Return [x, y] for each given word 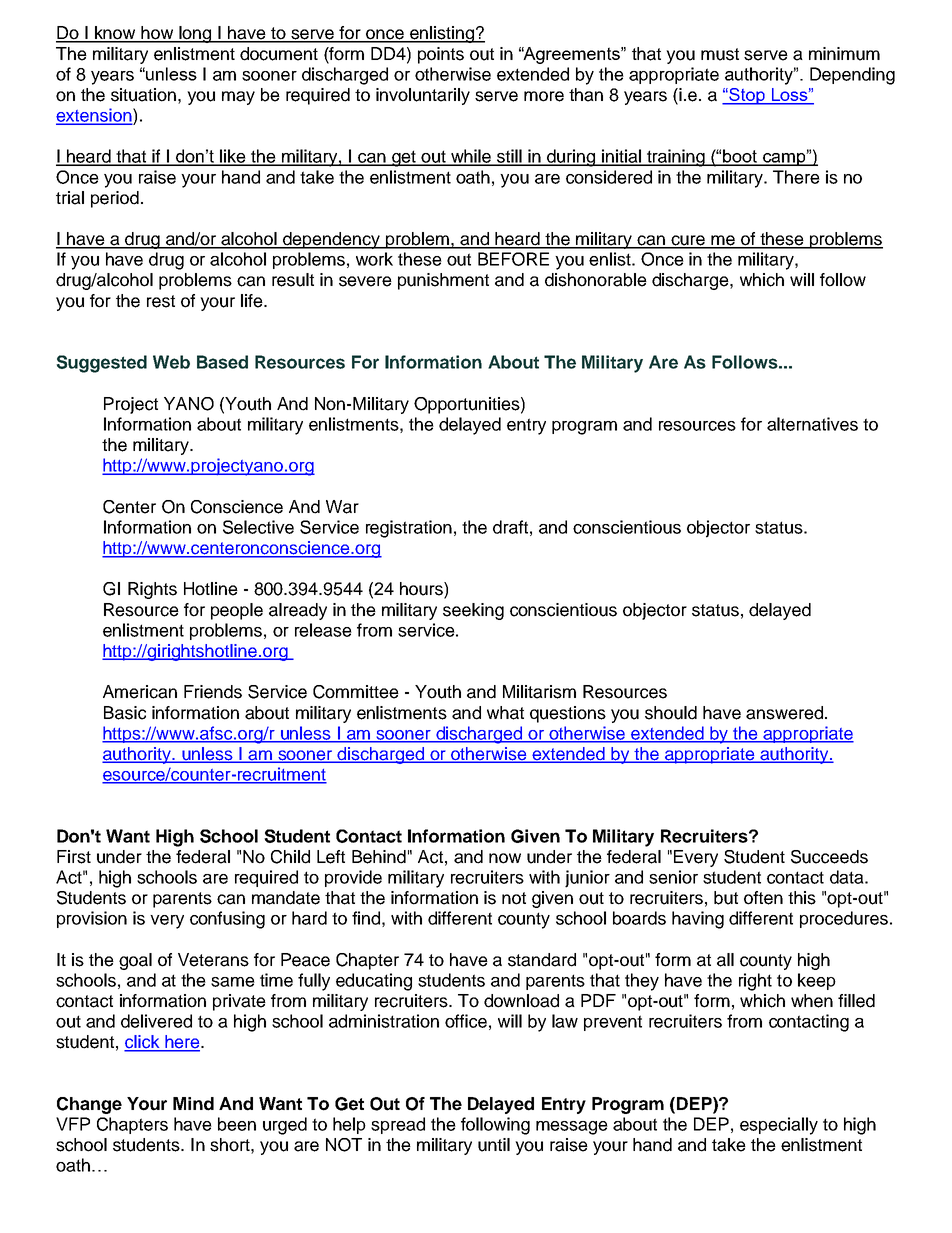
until [494, 1145]
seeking [473, 611]
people [237, 611]
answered [784, 713]
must [720, 54]
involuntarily [423, 96]
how [157, 34]
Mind [193, 1104]
